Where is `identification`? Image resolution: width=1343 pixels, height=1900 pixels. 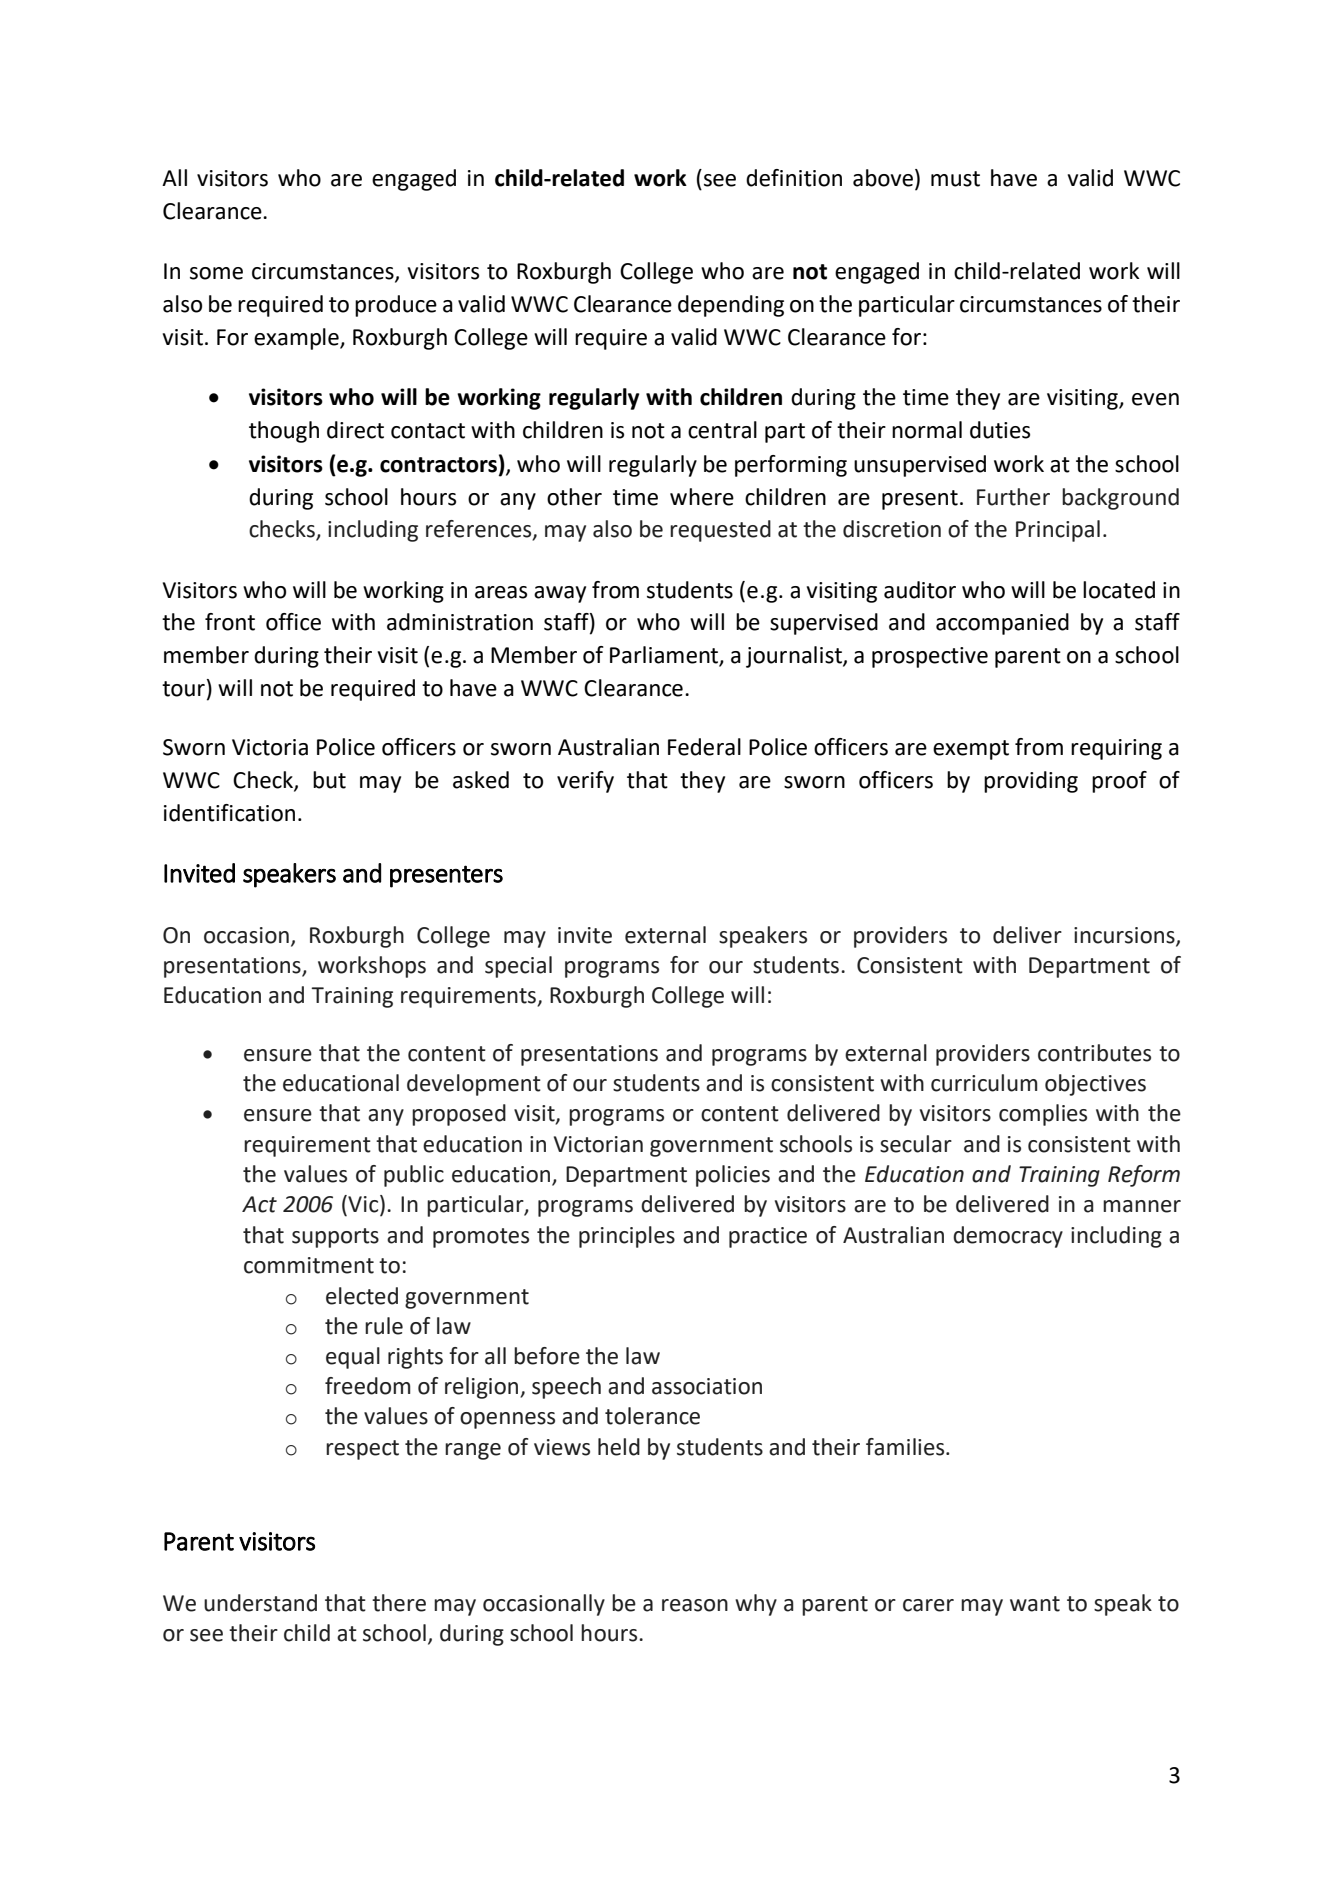
identification is located at coordinates (229, 813).
